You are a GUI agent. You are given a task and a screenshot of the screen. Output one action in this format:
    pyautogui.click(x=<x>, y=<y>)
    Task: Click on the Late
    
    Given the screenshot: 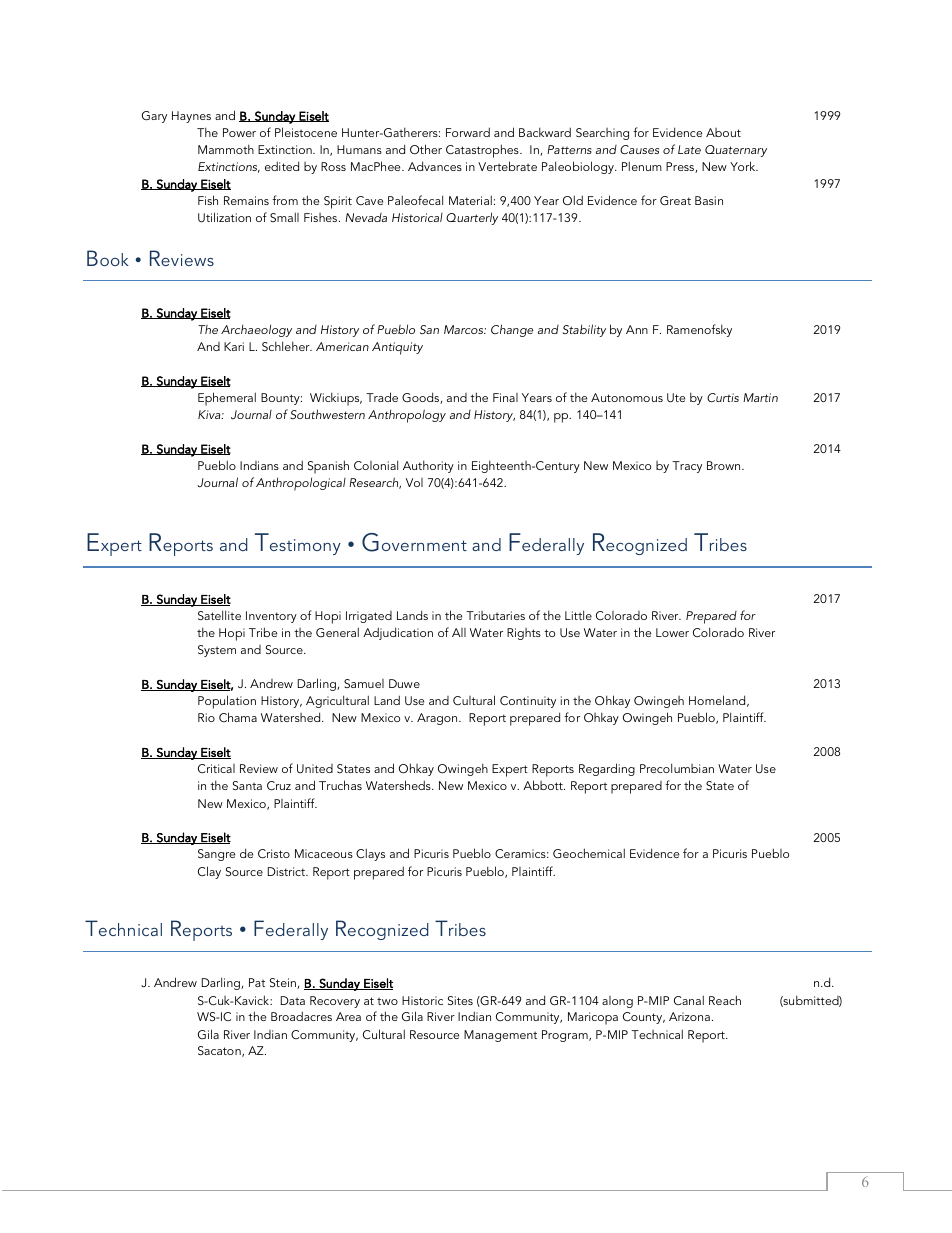 What is the action you would take?
    pyautogui.click(x=689, y=149)
